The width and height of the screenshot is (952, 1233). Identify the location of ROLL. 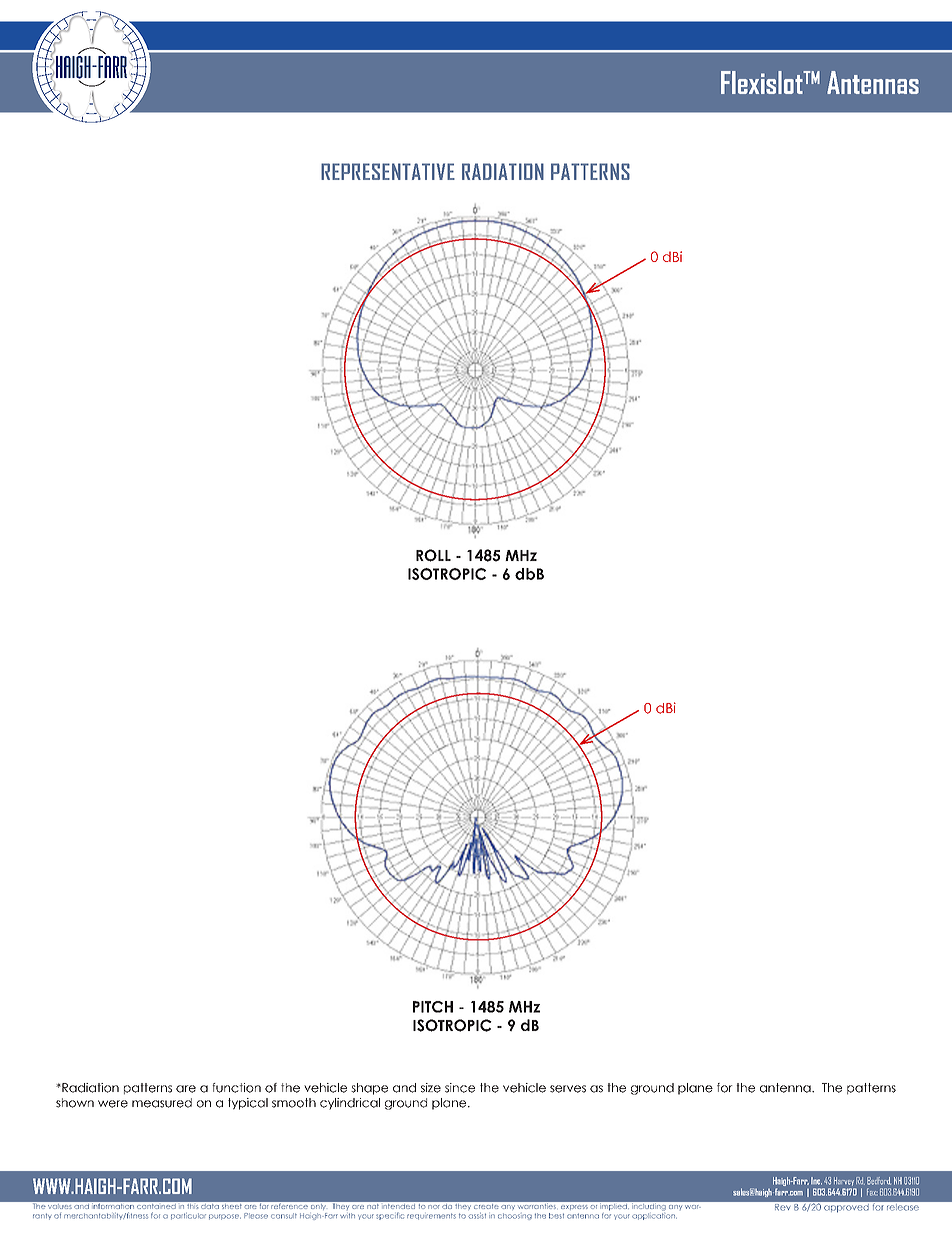
(433, 555).
